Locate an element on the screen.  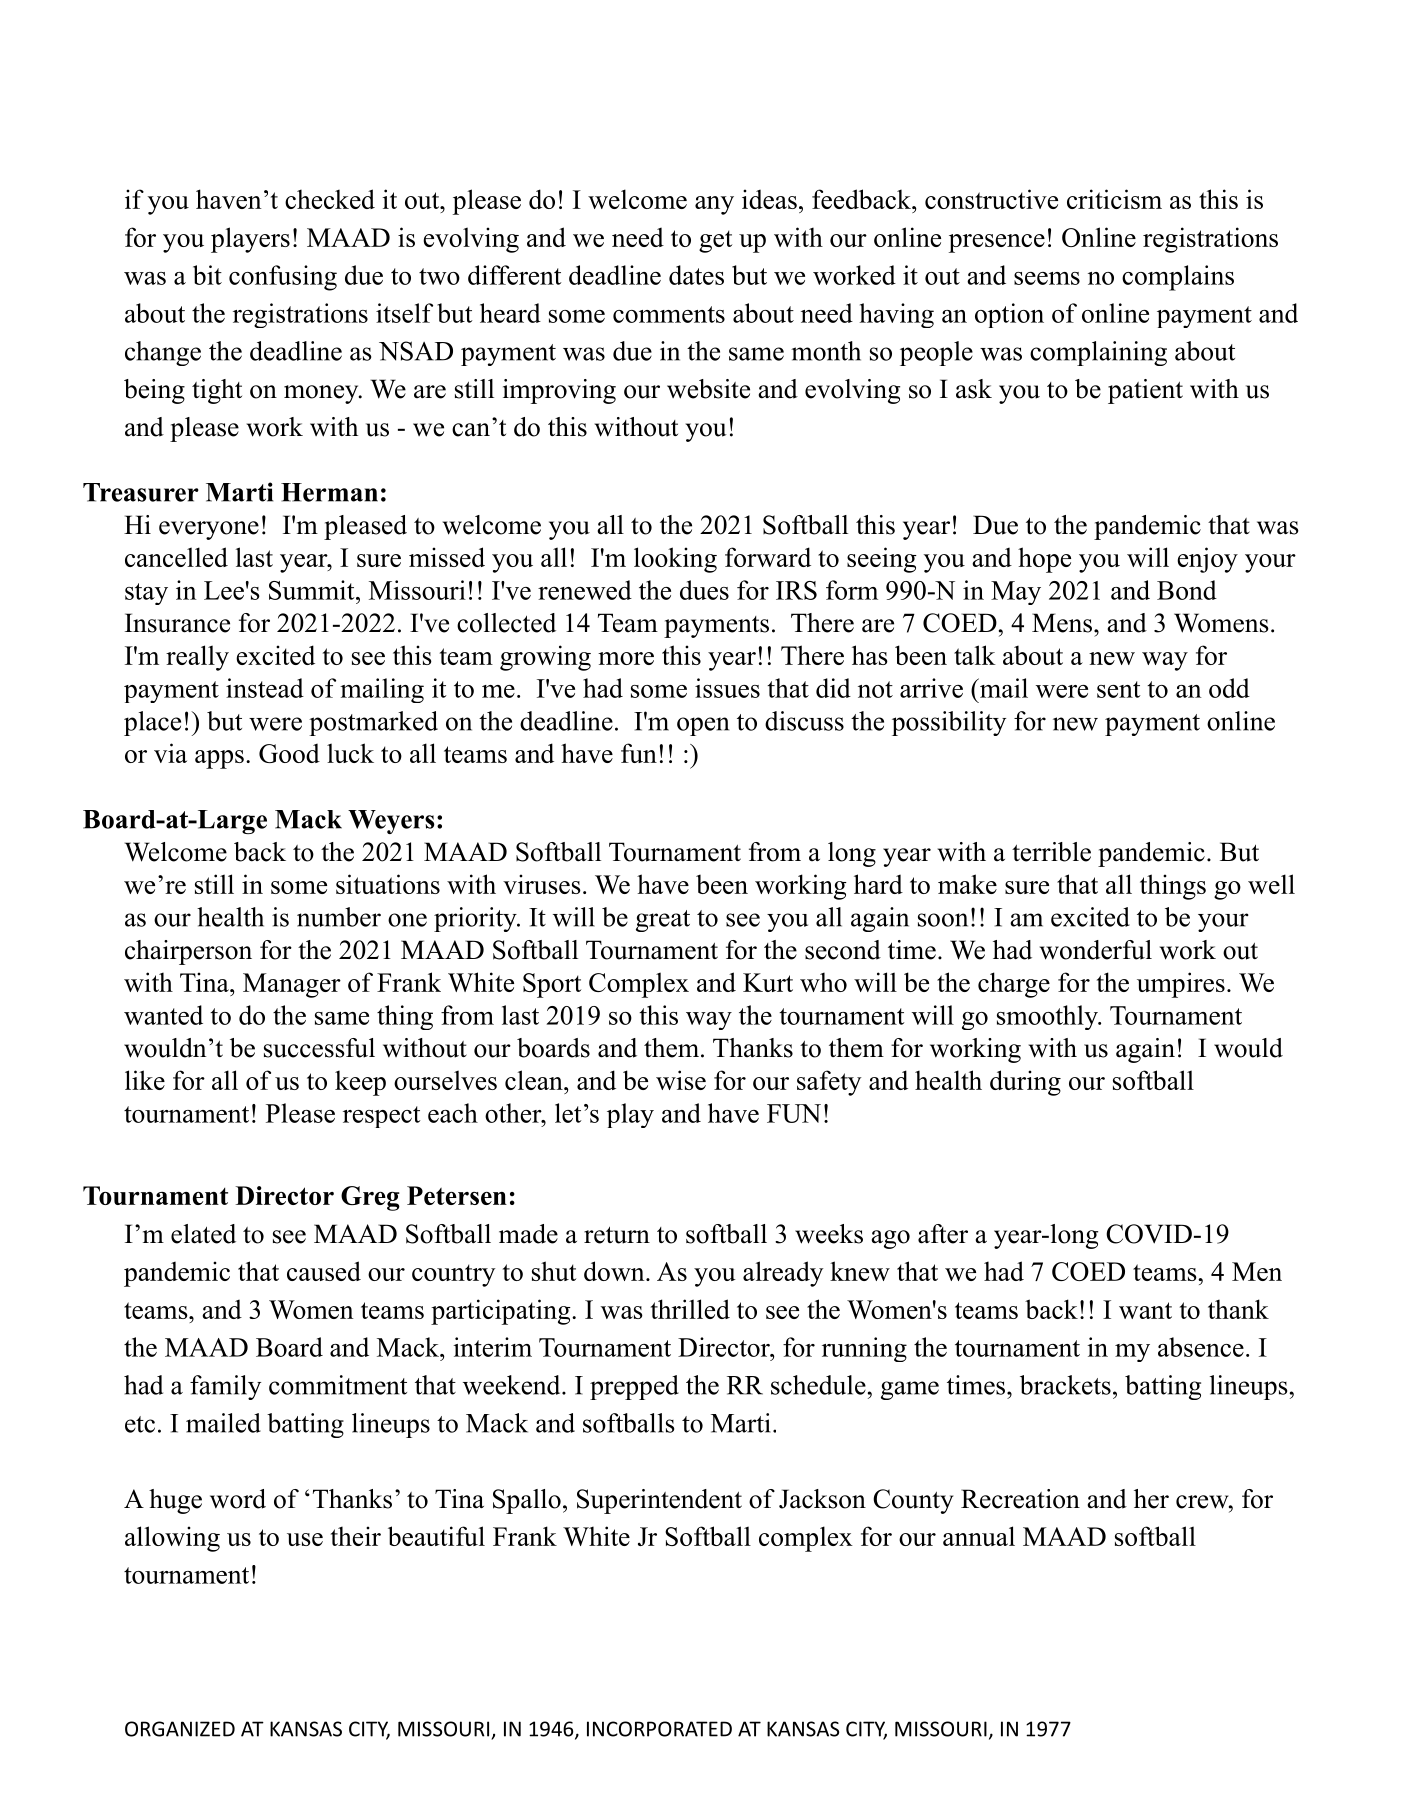
complains is located at coordinates (1178, 278).
